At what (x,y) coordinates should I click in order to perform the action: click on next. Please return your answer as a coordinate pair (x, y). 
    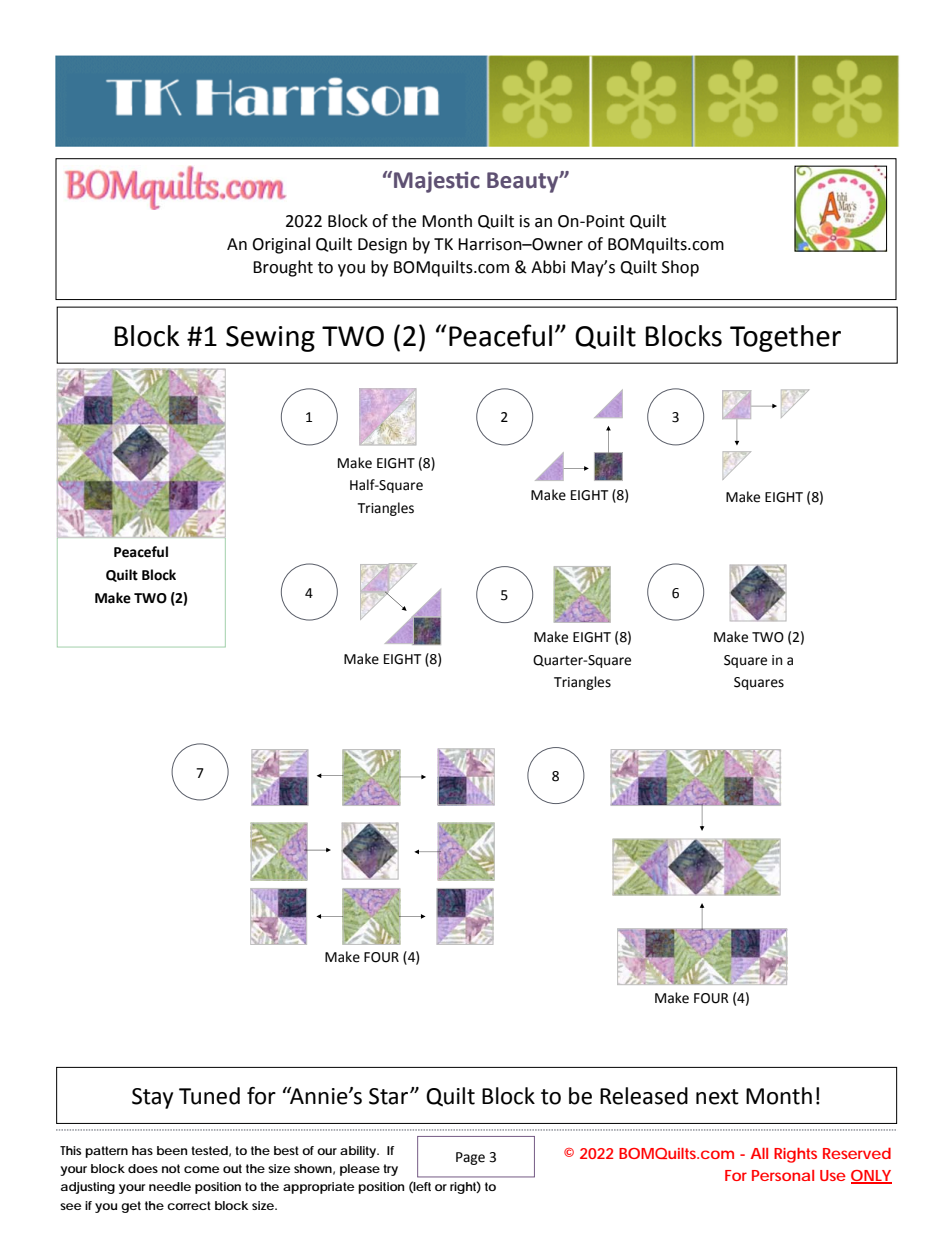
    Looking at the image, I should click on (717, 1097).
